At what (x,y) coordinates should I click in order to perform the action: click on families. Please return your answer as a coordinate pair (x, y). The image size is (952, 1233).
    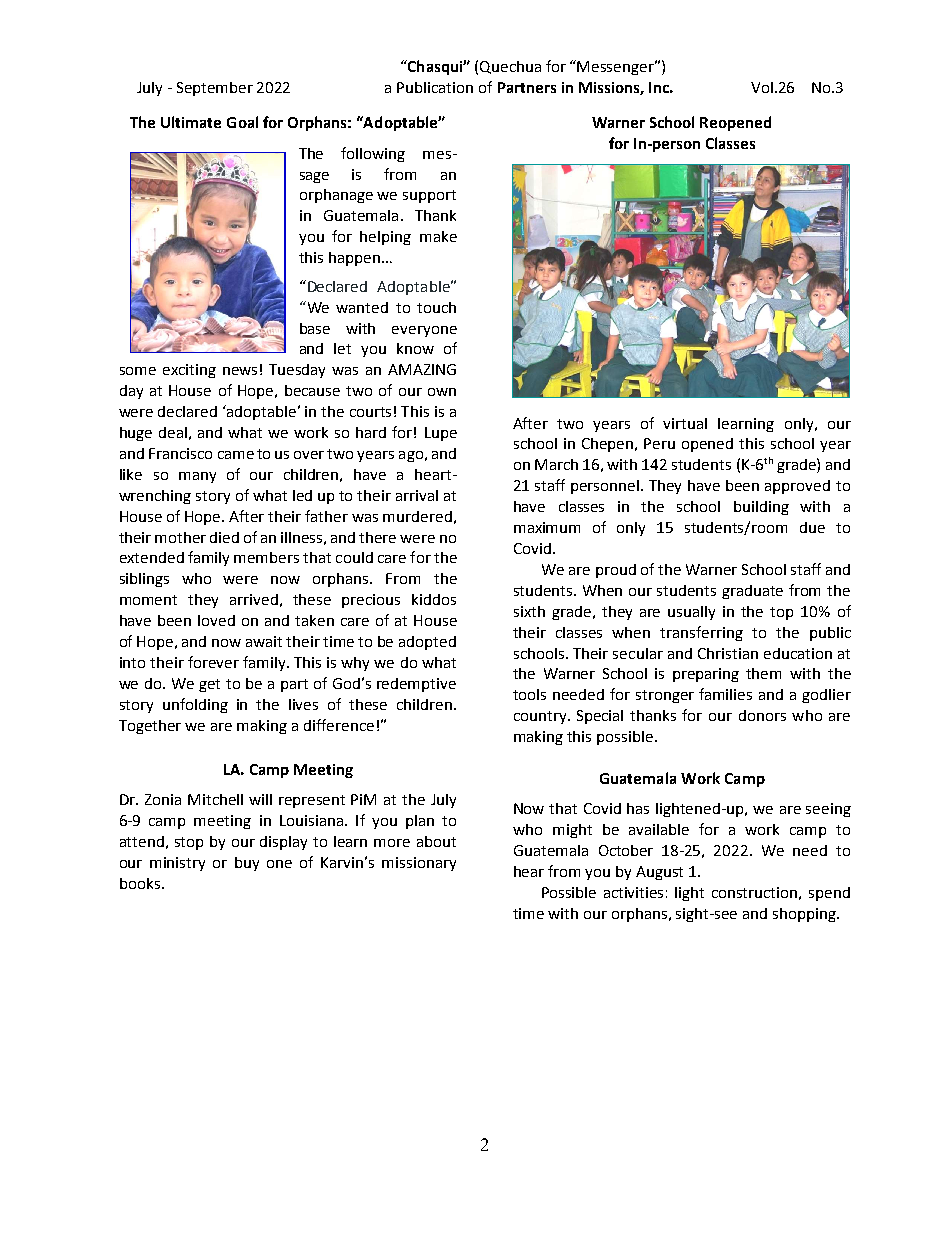
    Looking at the image, I should click on (725, 694).
